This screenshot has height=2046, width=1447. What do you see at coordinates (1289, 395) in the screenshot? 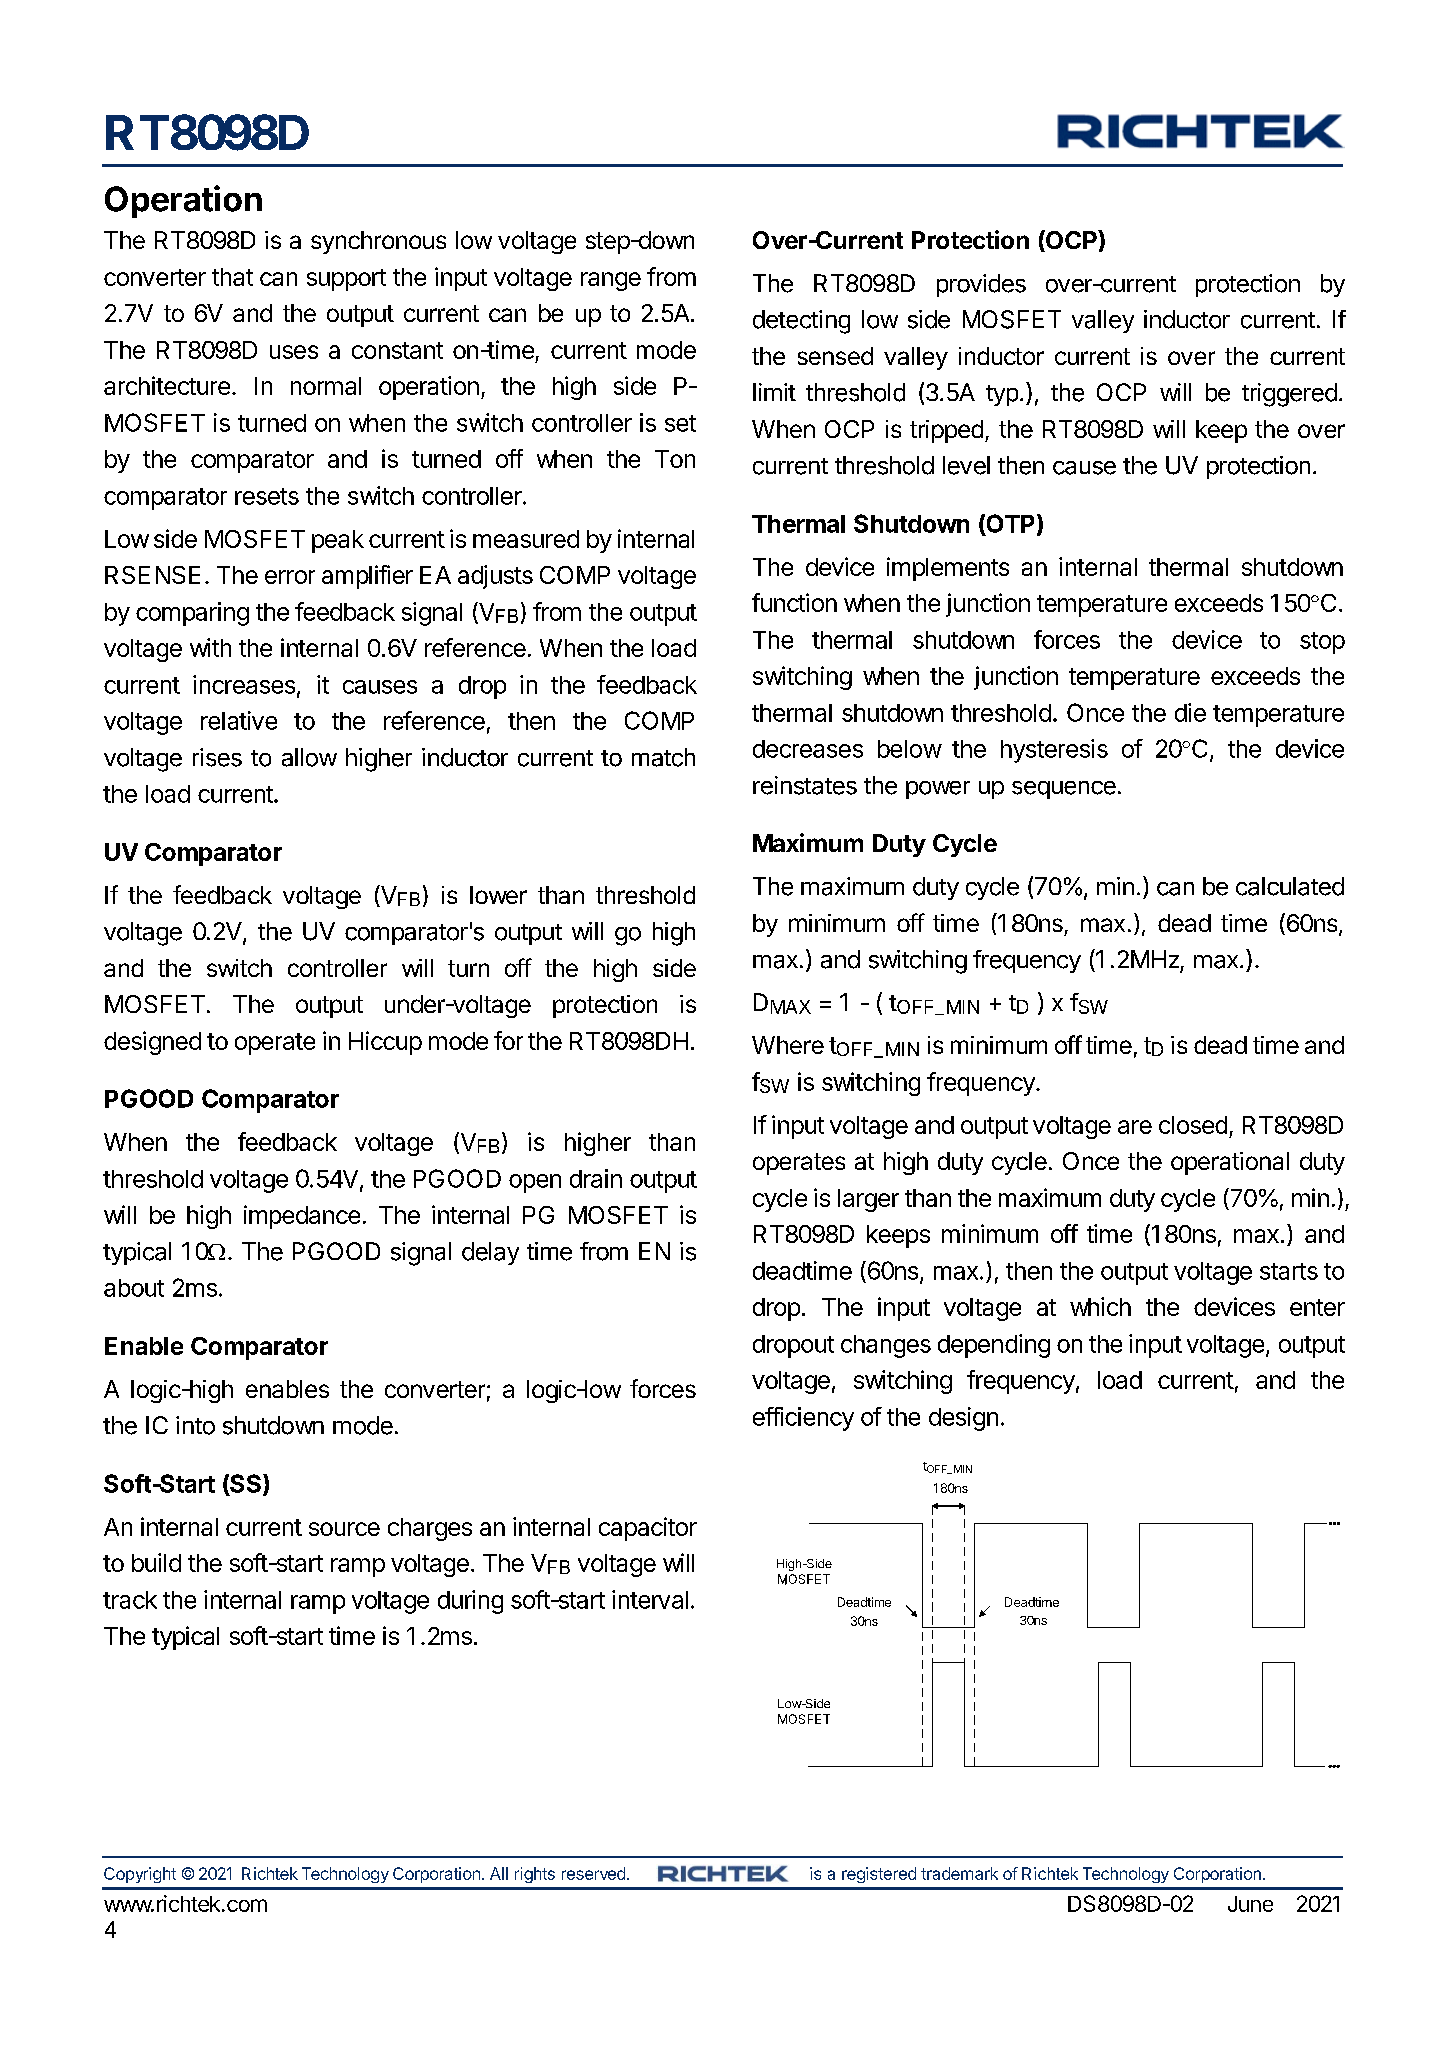
I see `triggered` at bounding box center [1289, 395].
